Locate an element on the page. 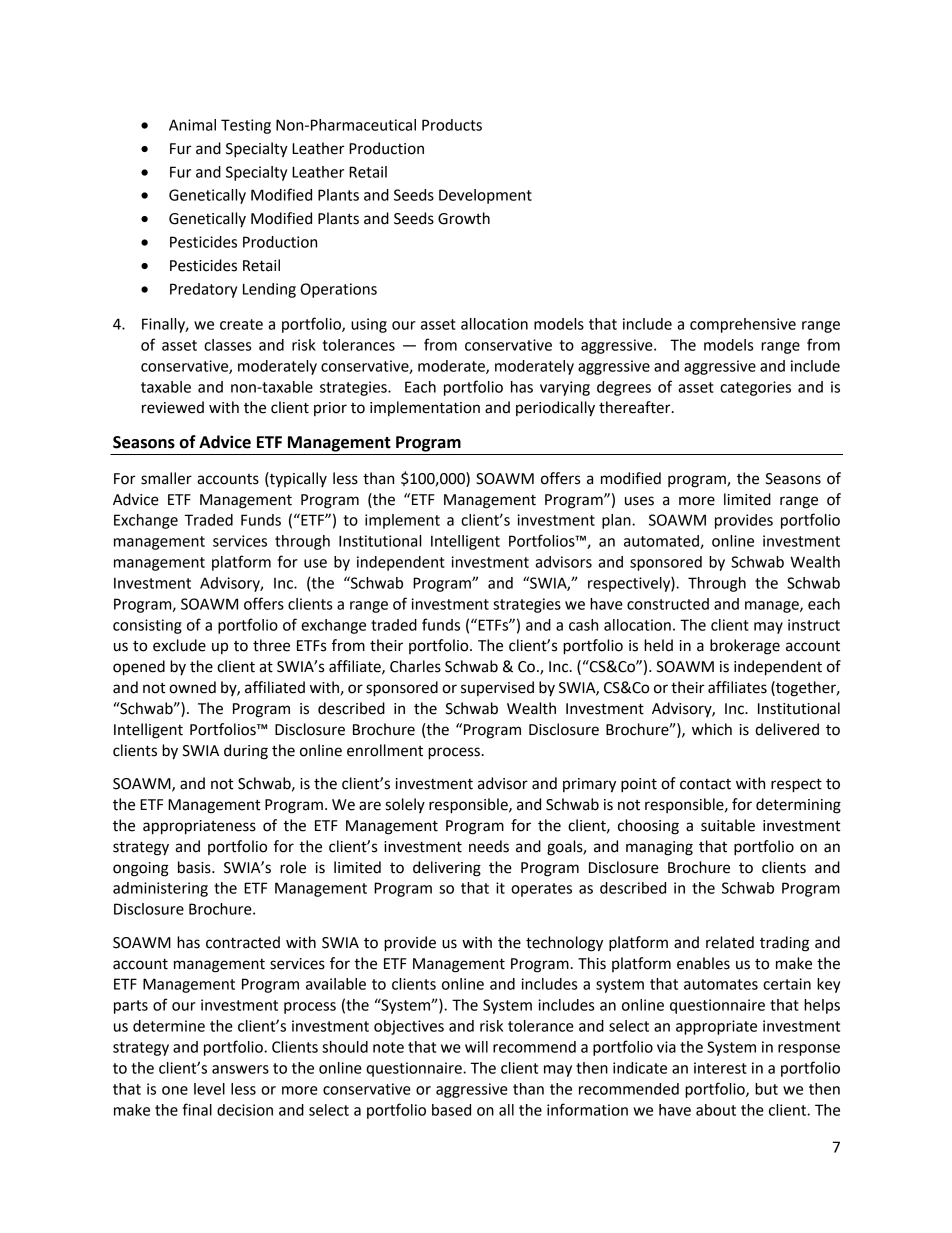  smaller is located at coordinates (166, 478).
